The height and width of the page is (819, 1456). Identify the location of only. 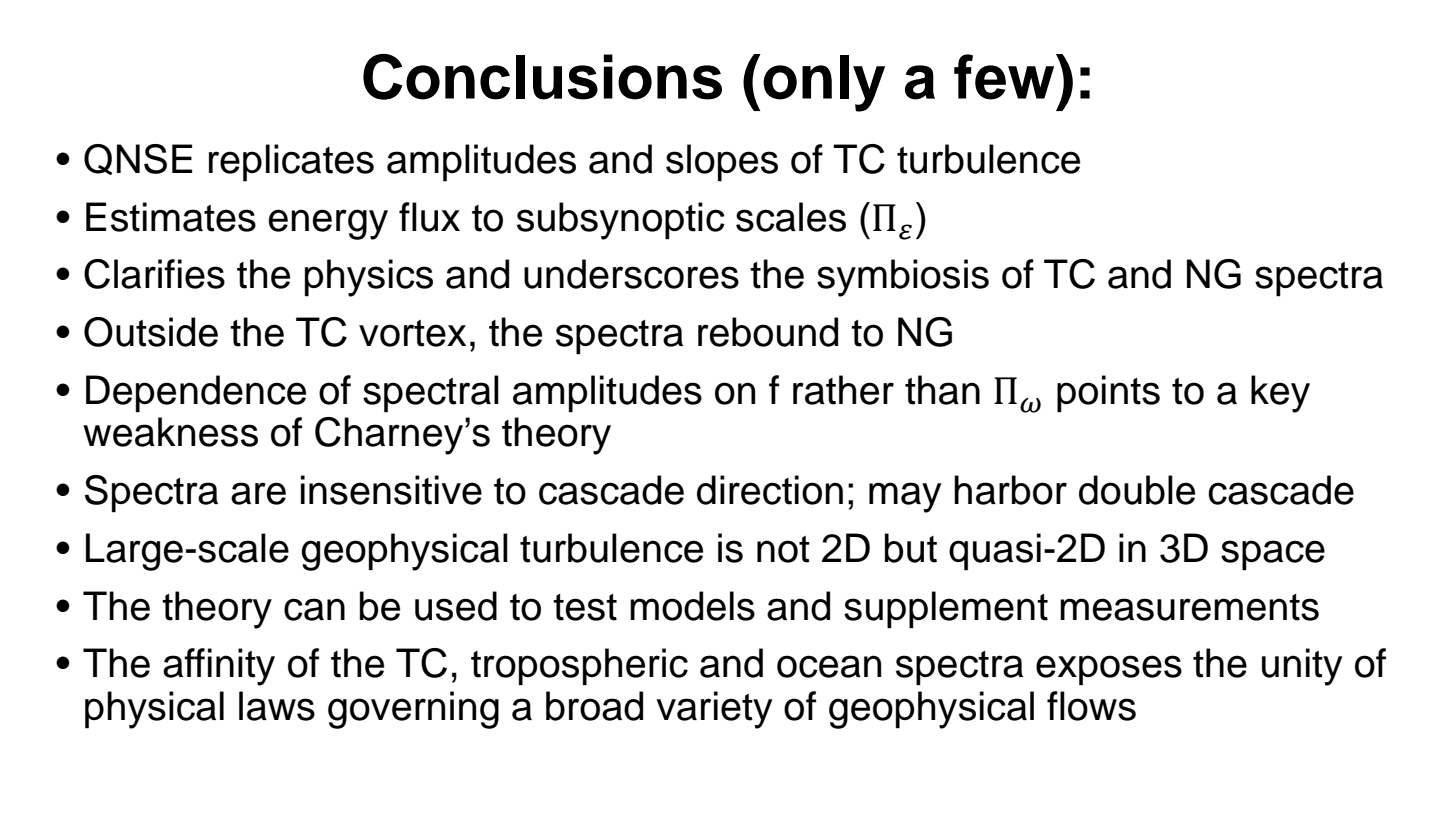
(824, 83).
